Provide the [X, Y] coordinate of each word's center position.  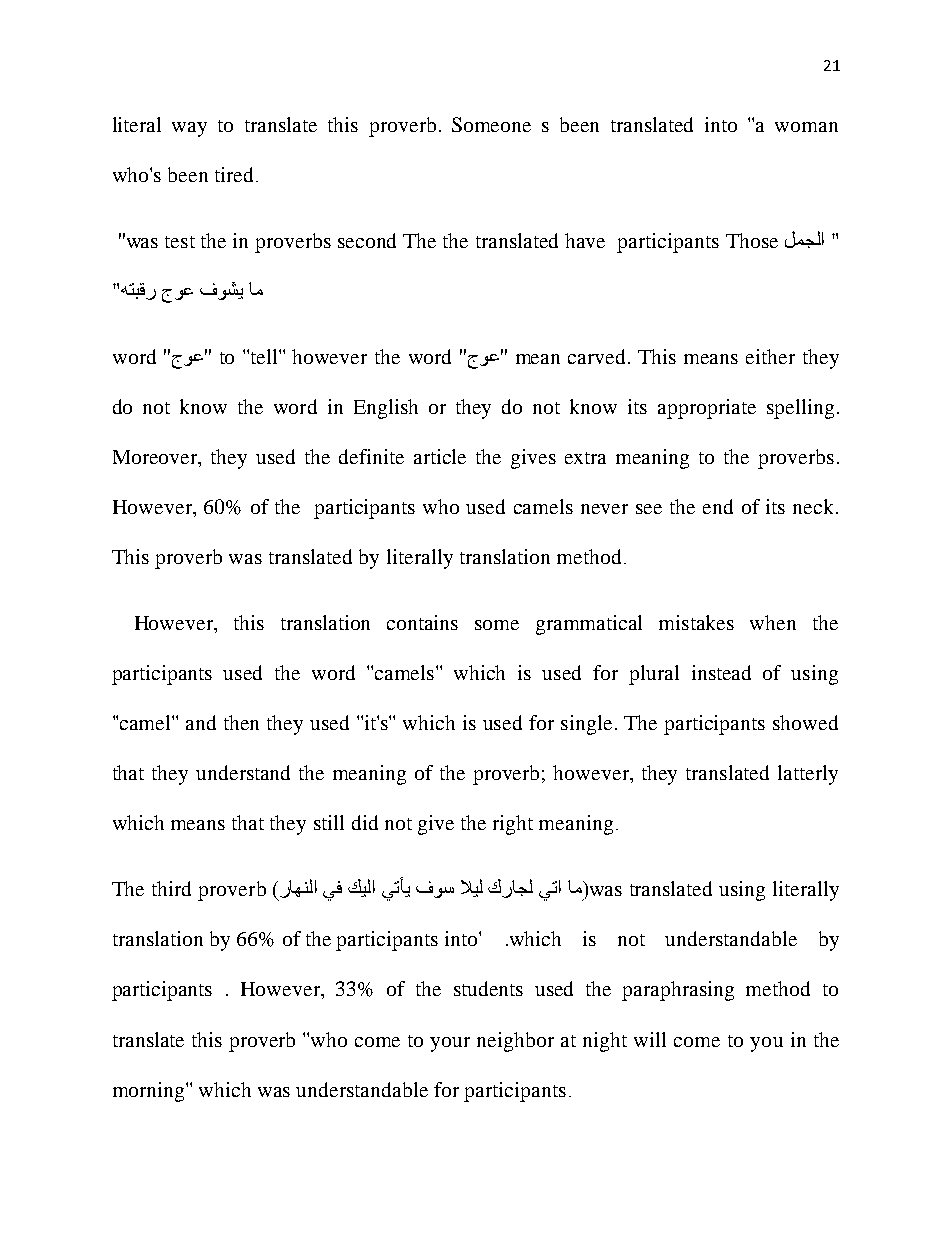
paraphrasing [678, 991]
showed [805, 722]
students [488, 988]
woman [806, 127]
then [241, 722]
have [585, 240]
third [171, 888]
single [586, 725]
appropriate [707, 409]
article [440, 456]
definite [371, 456]
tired [234, 174]
